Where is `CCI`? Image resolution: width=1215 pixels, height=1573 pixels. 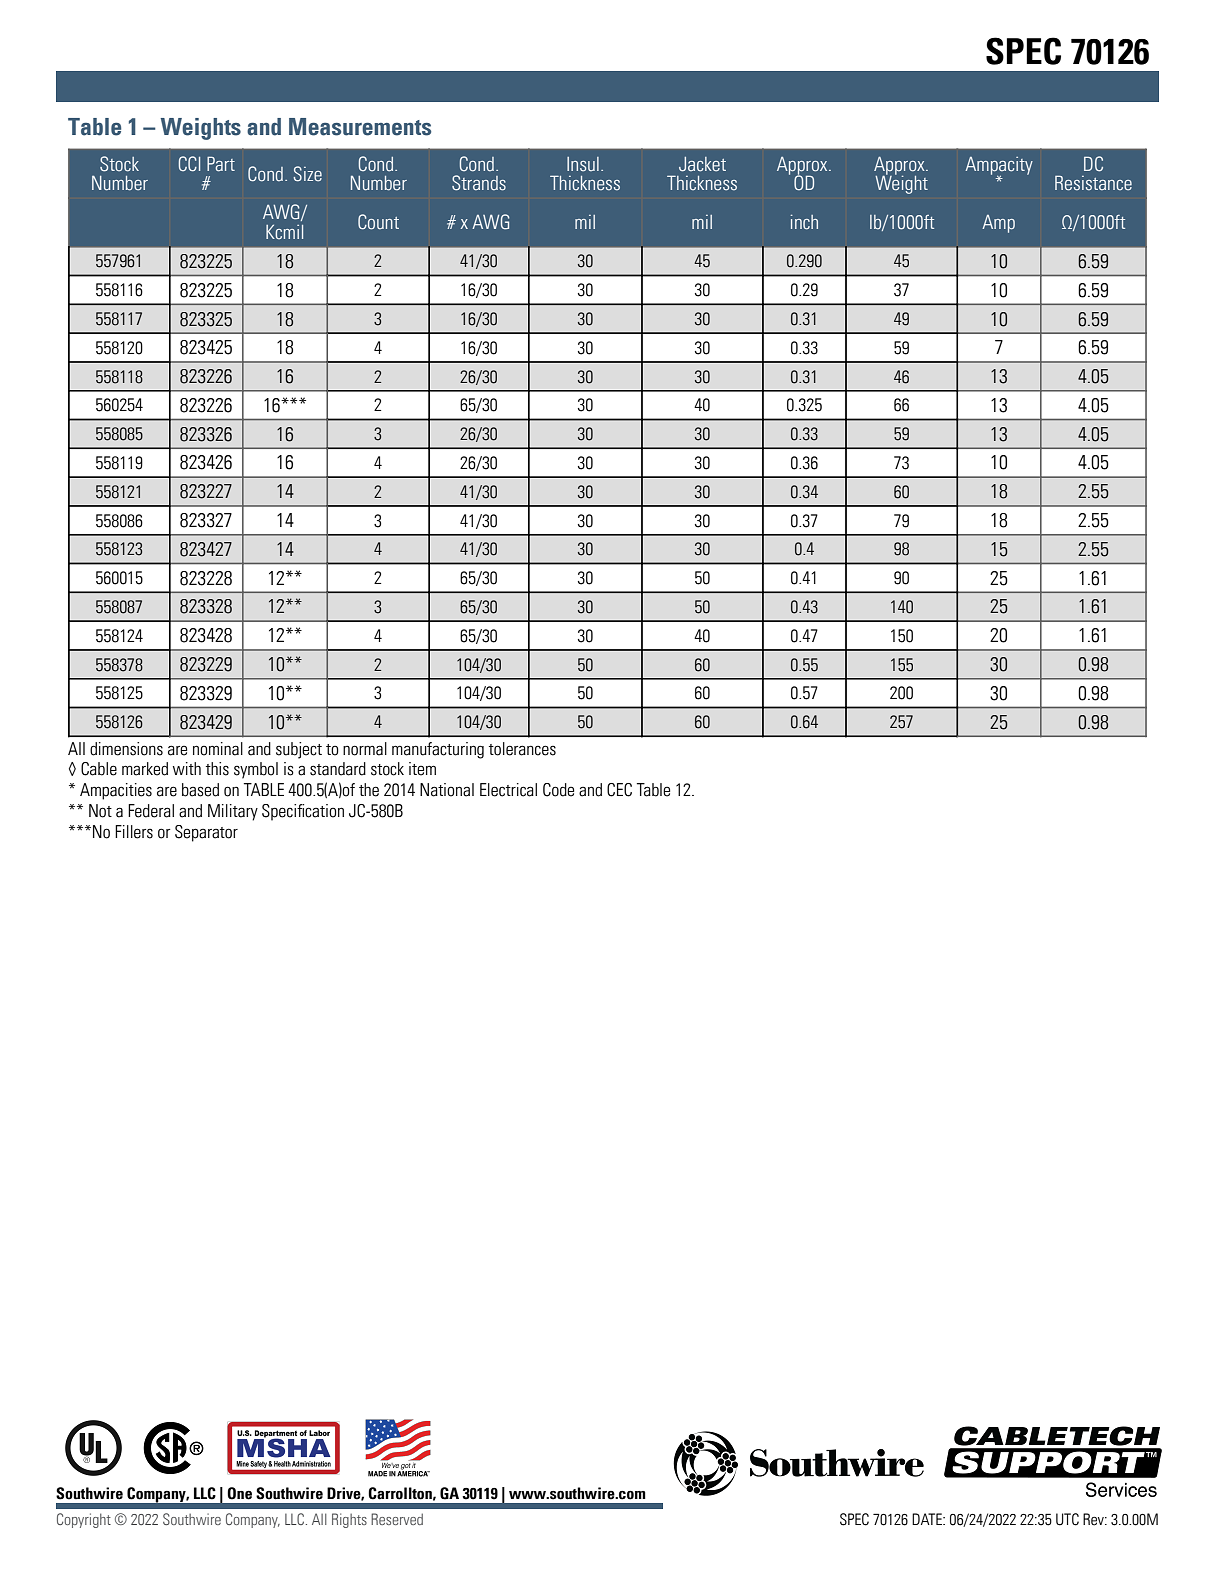
CCI is located at coordinates (189, 164).
